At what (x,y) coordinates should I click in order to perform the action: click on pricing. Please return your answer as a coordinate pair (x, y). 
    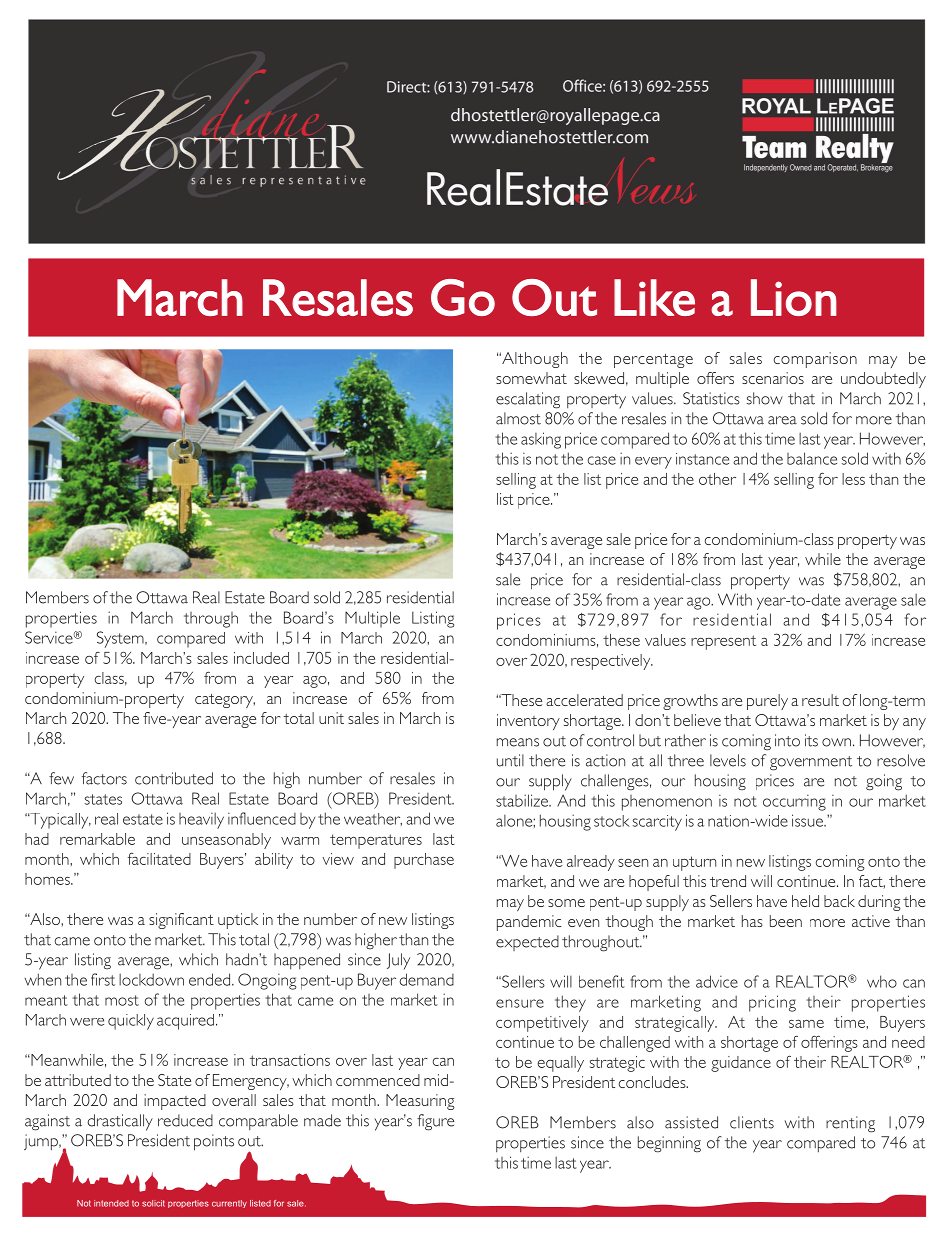
    Looking at the image, I should click on (772, 1003).
